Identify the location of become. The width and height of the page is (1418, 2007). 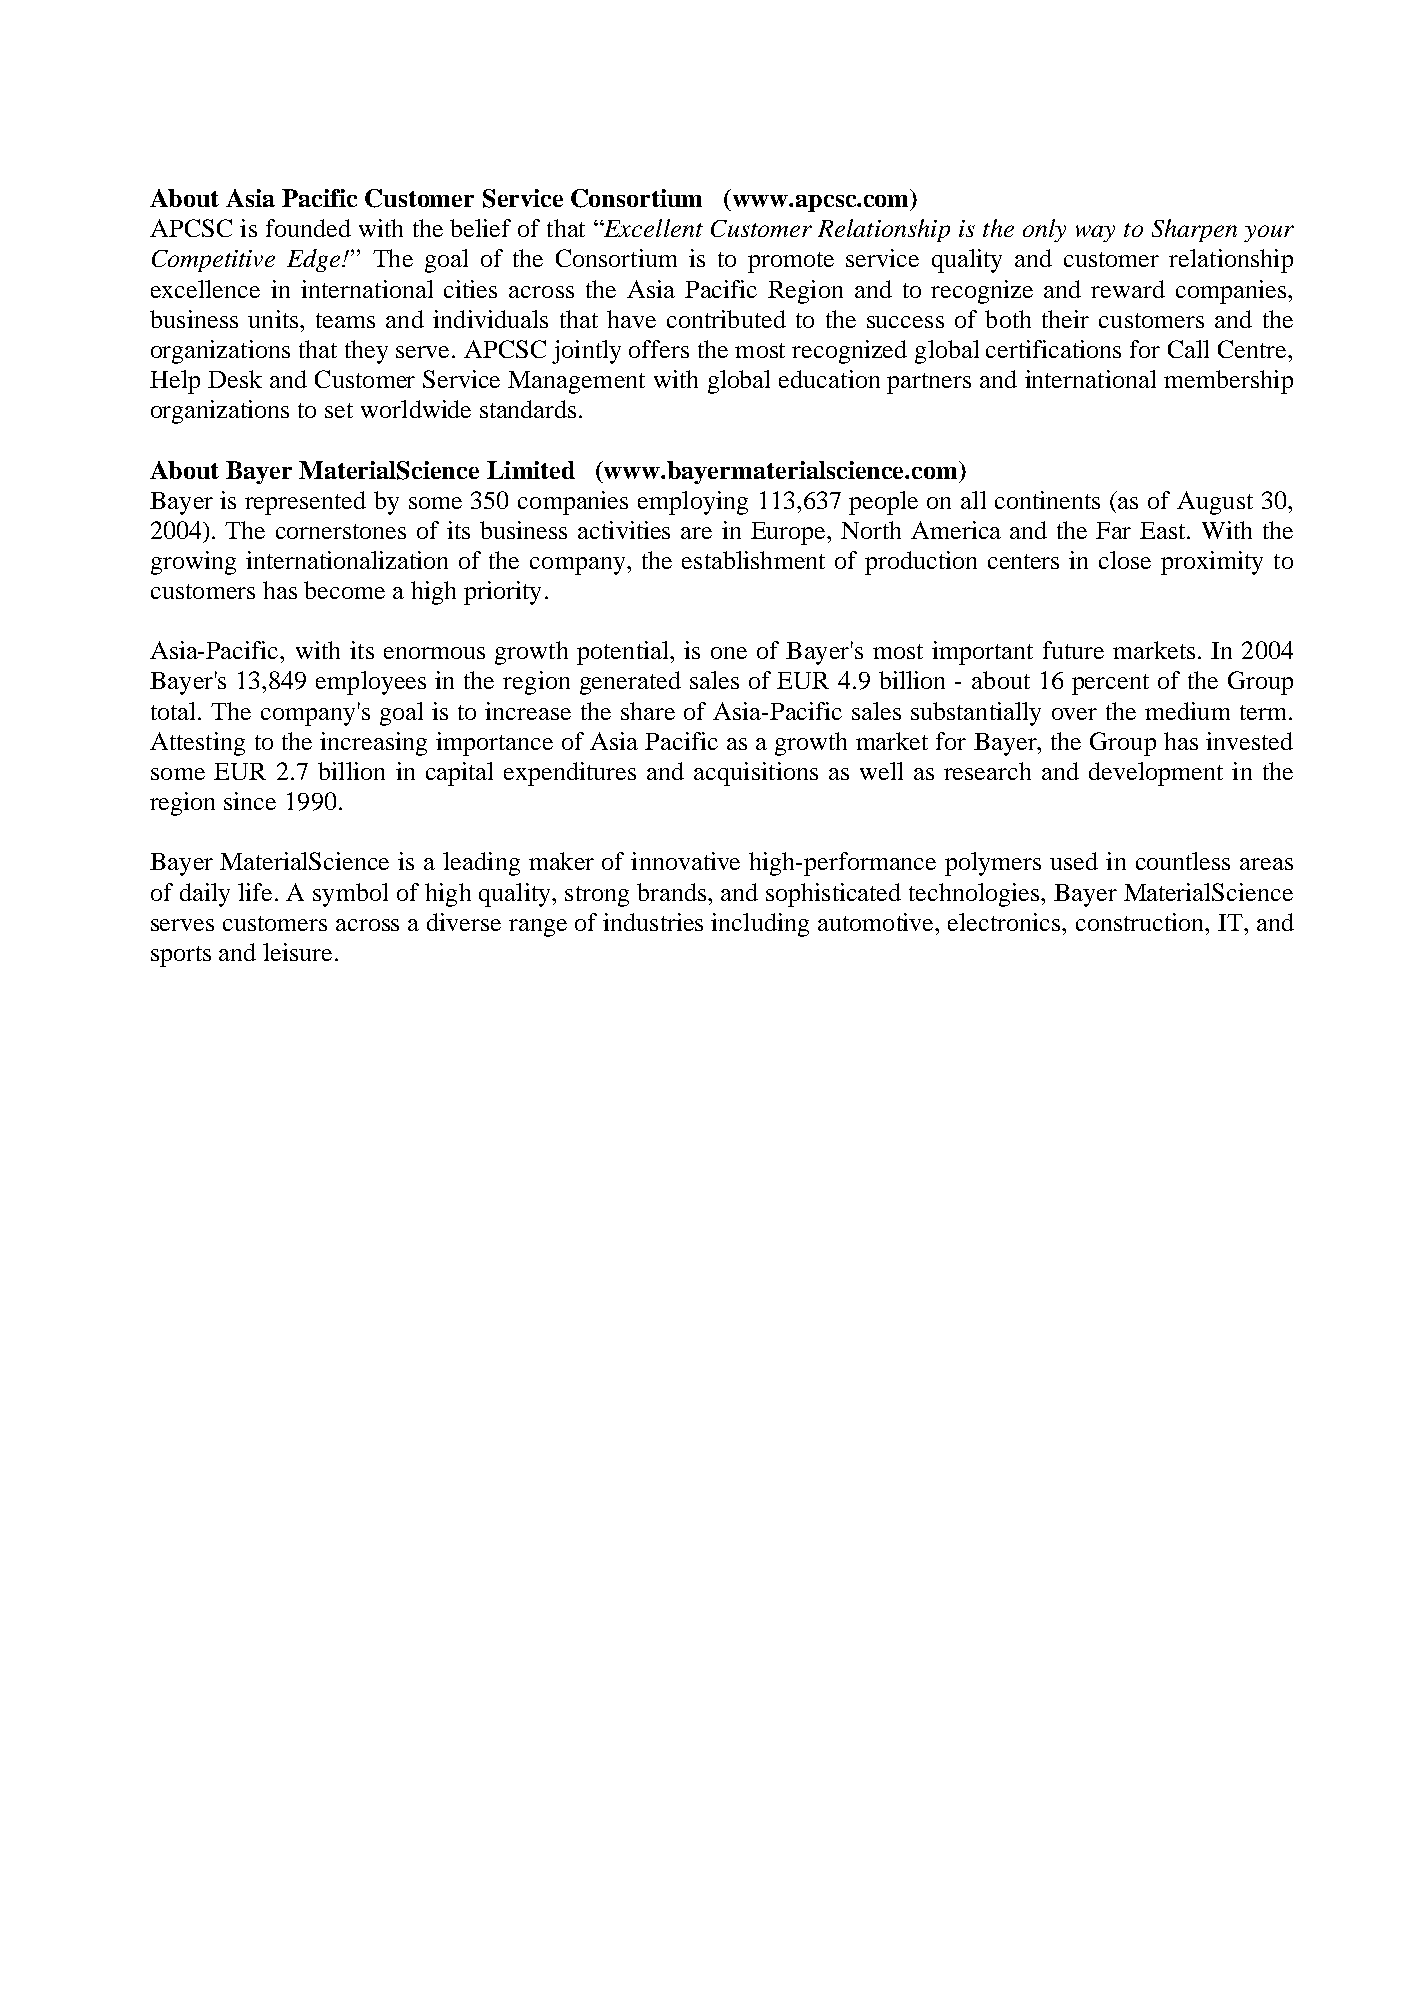
(344, 590).
